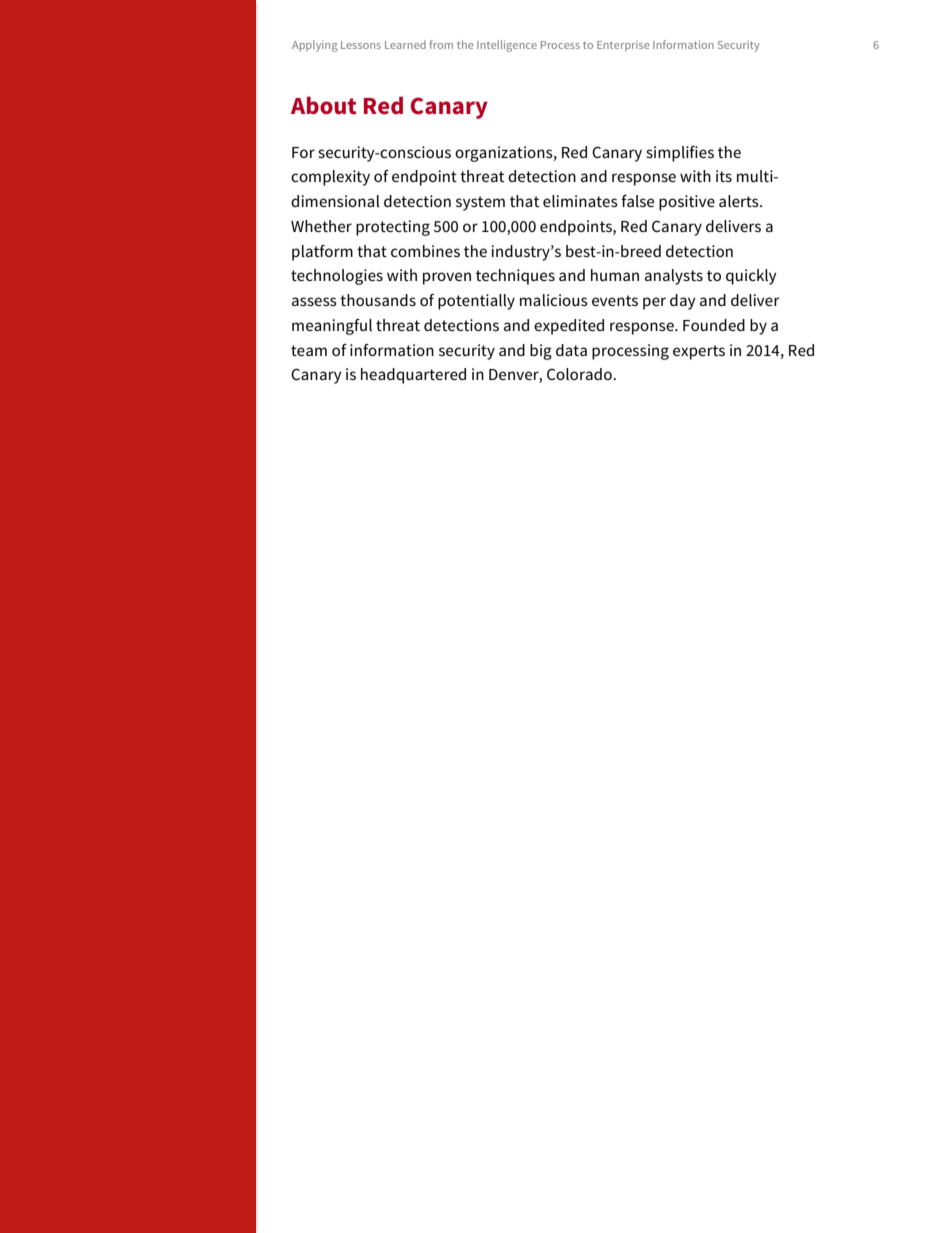  What do you see at coordinates (699, 352) in the screenshot?
I see `experts` at bounding box center [699, 352].
